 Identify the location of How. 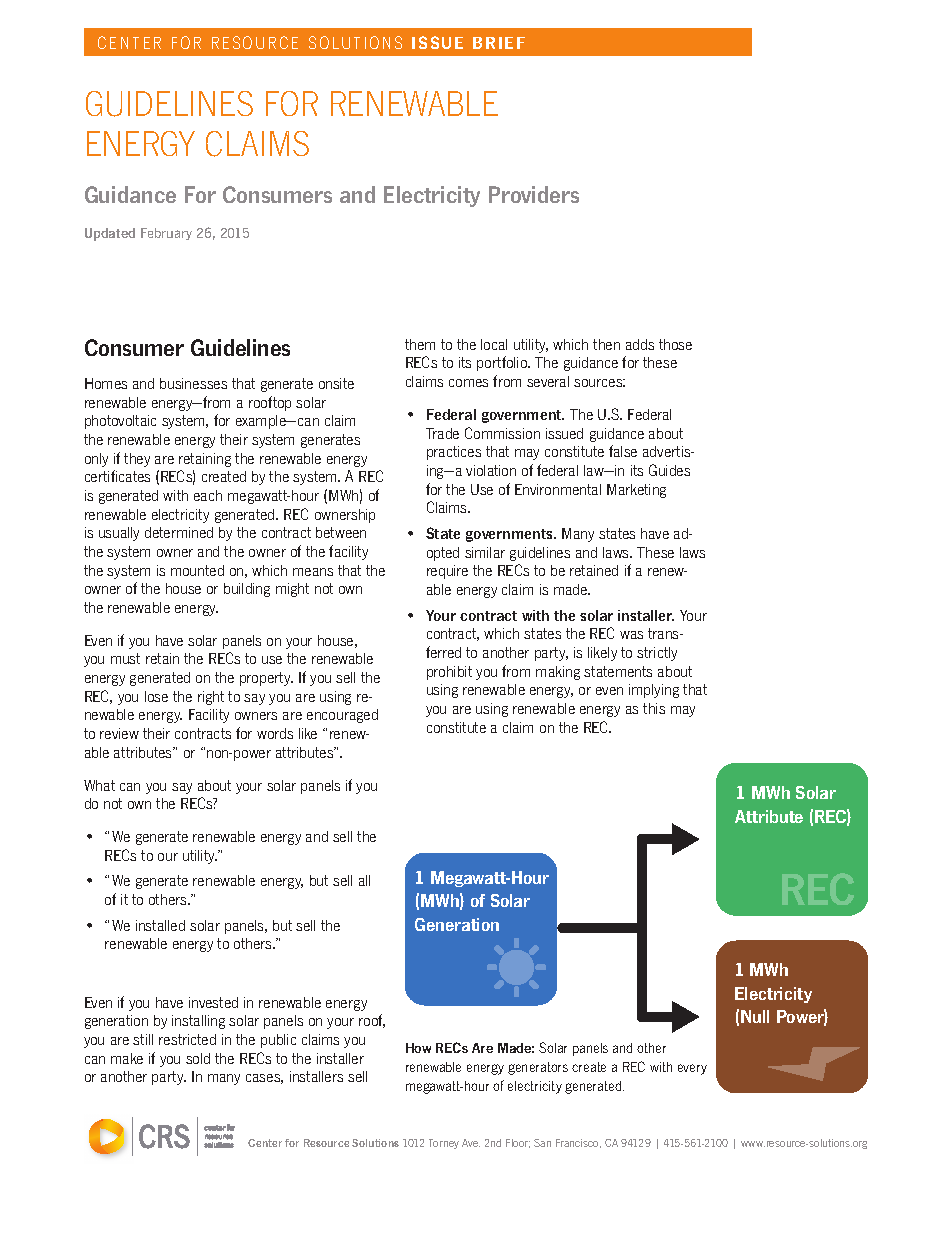
(418, 1048).
